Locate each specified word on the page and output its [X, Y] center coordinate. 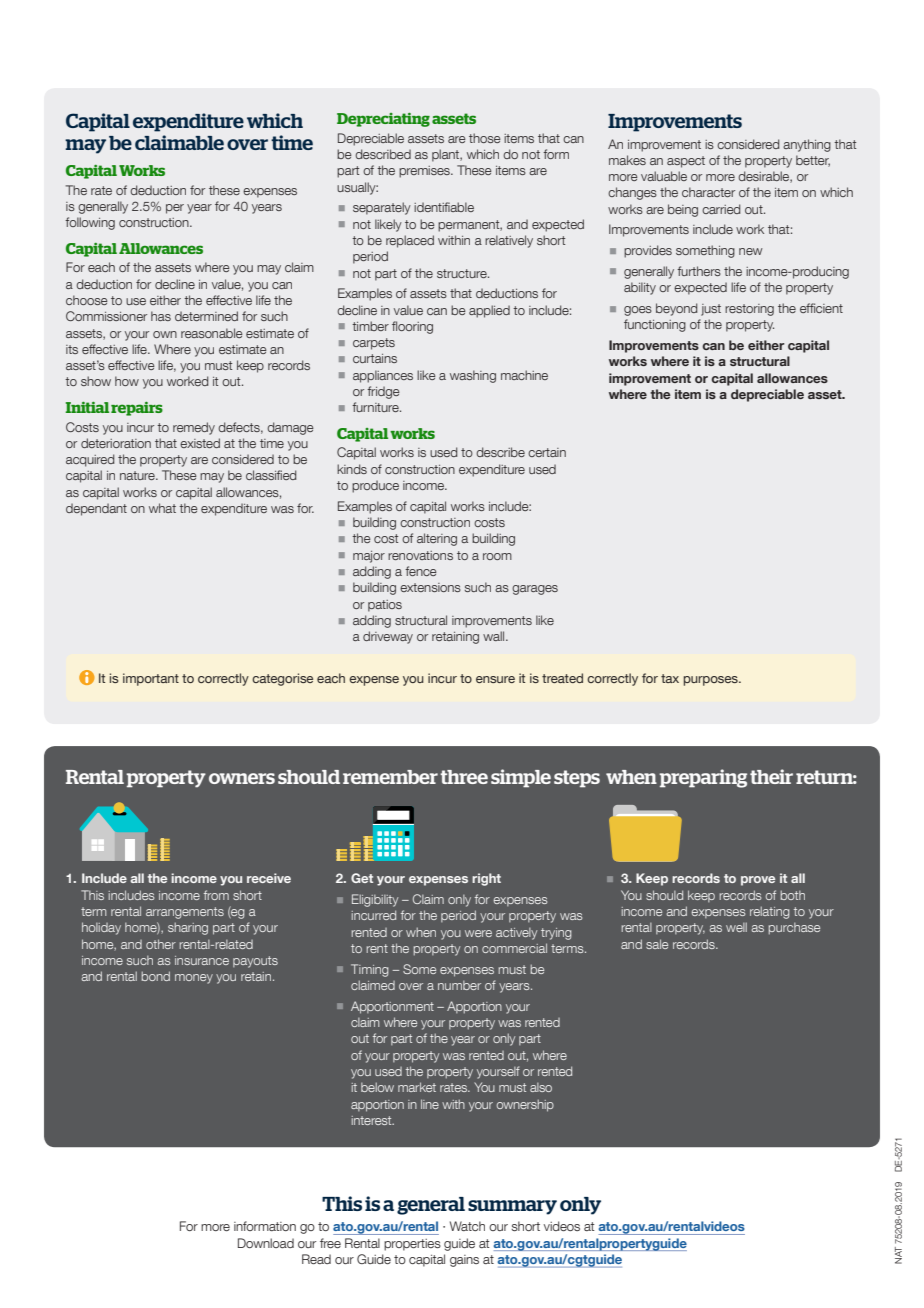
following [90, 223]
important [151, 679]
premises [425, 172]
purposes [712, 681]
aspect [686, 162]
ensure [495, 679]
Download [266, 1243]
